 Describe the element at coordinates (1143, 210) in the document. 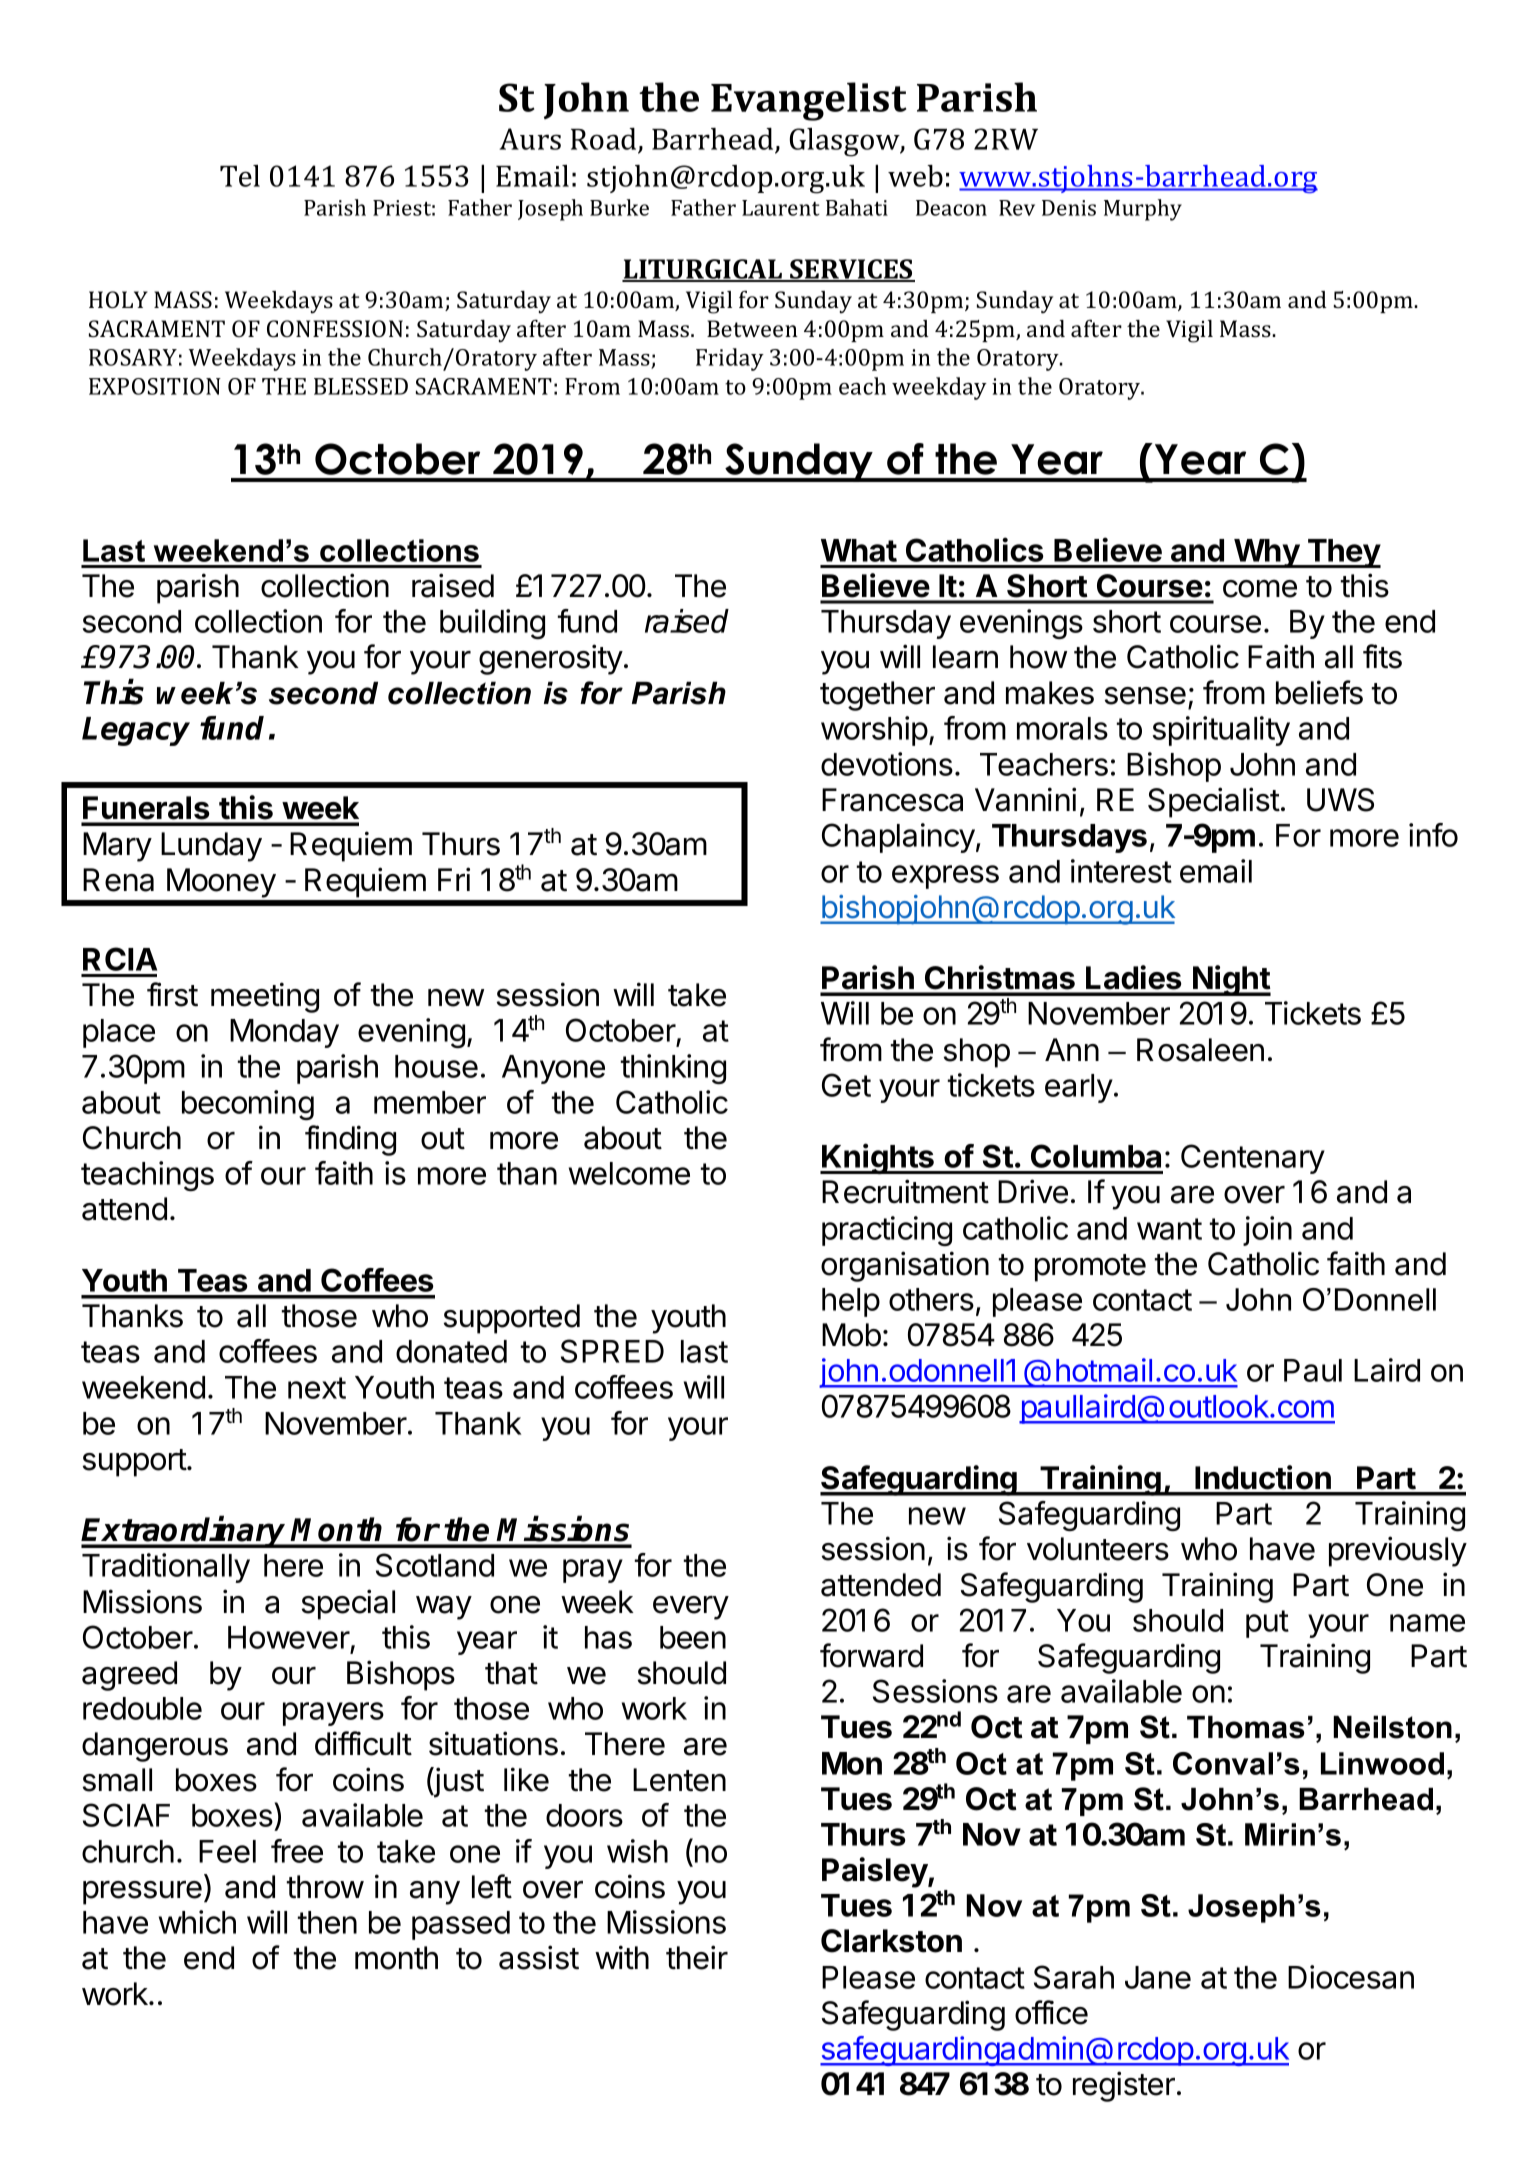

I see `Murphy` at that location.
